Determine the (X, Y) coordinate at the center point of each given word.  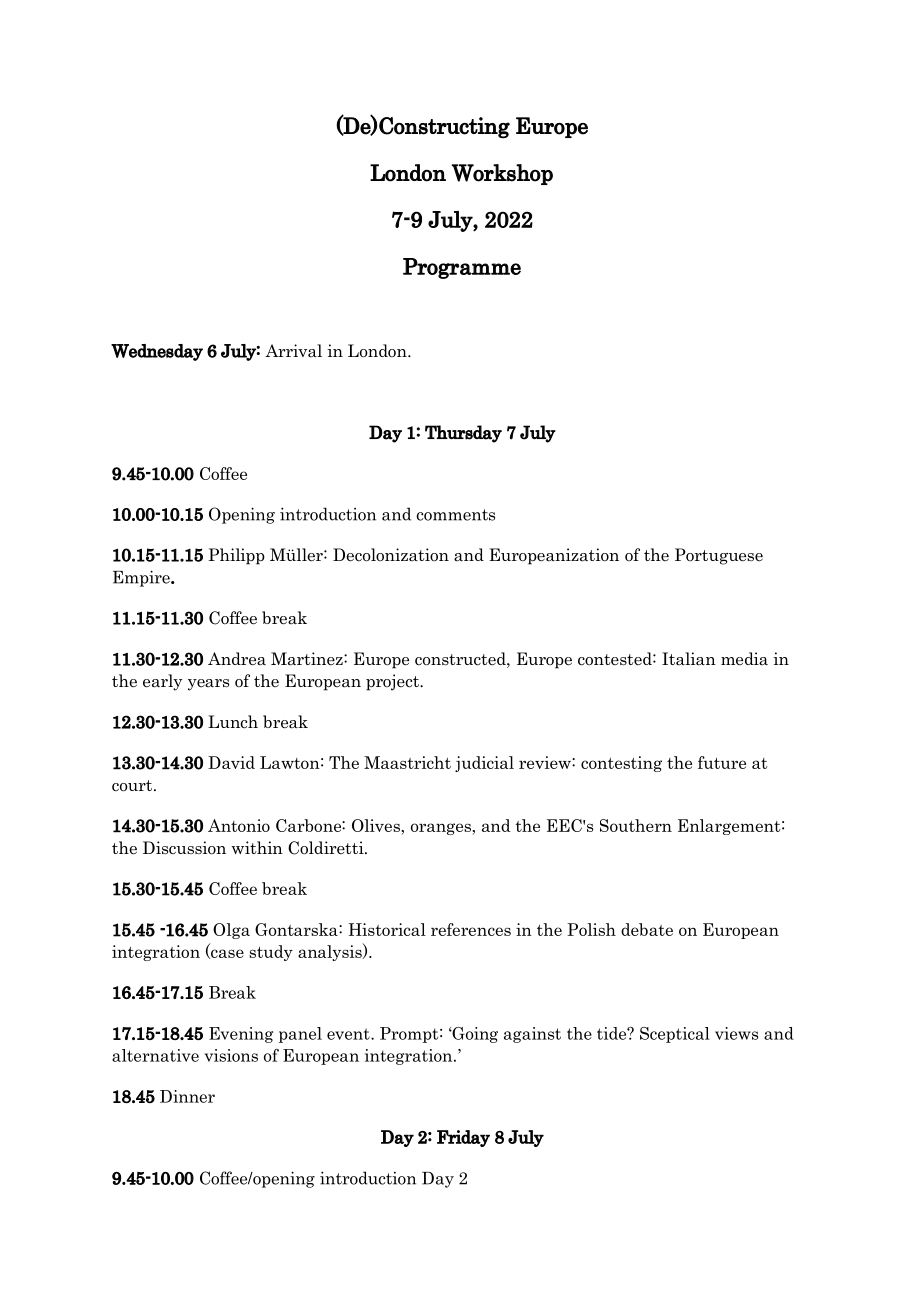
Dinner (187, 1096)
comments (455, 515)
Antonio (239, 825)
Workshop (502, 174)
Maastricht (407, 762)
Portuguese (719, 556)
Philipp (236, 556)
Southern (636, 825)
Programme (462, 268)
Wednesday (157, 352)
